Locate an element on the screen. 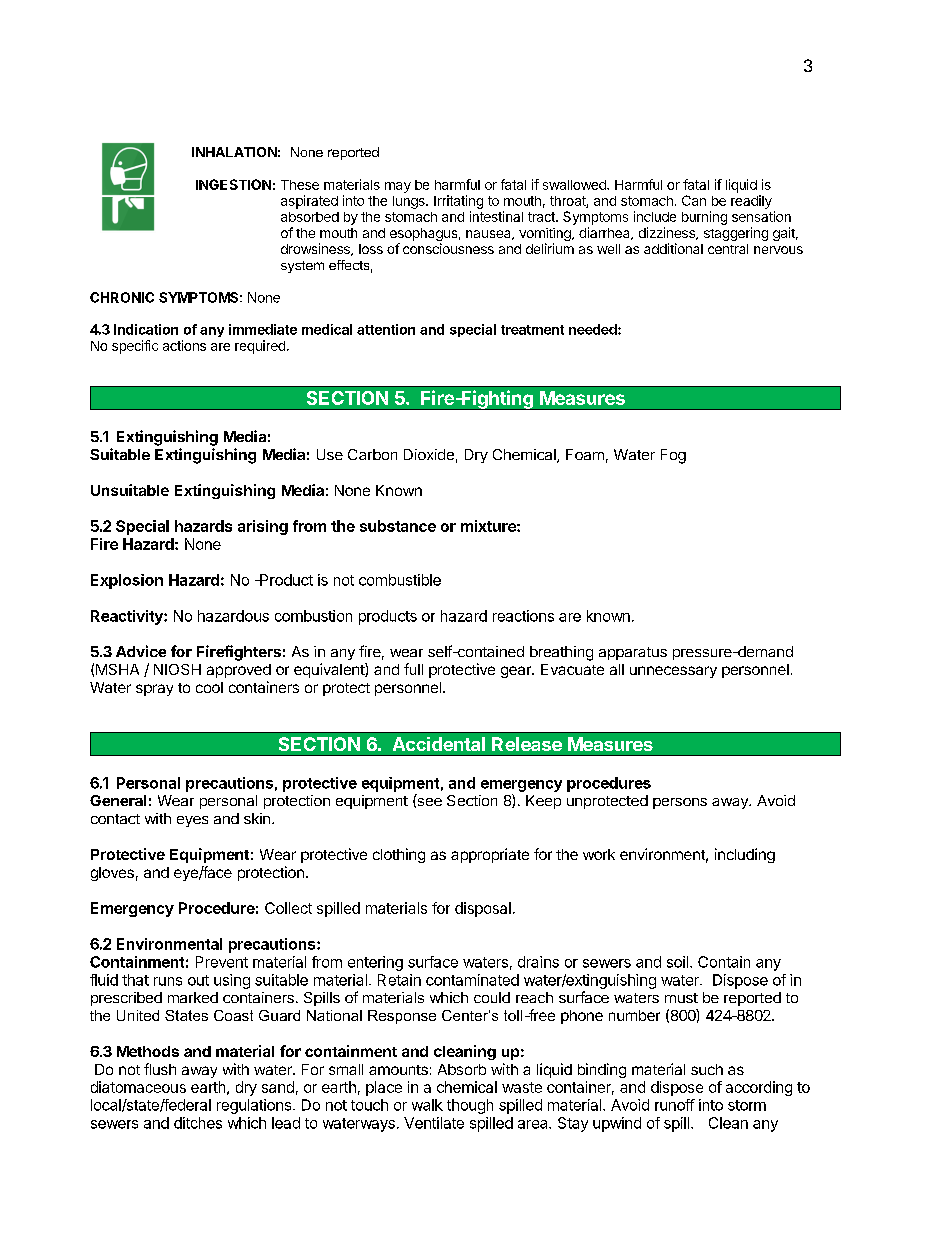  Irritating is located at coordinates (458, 202).
